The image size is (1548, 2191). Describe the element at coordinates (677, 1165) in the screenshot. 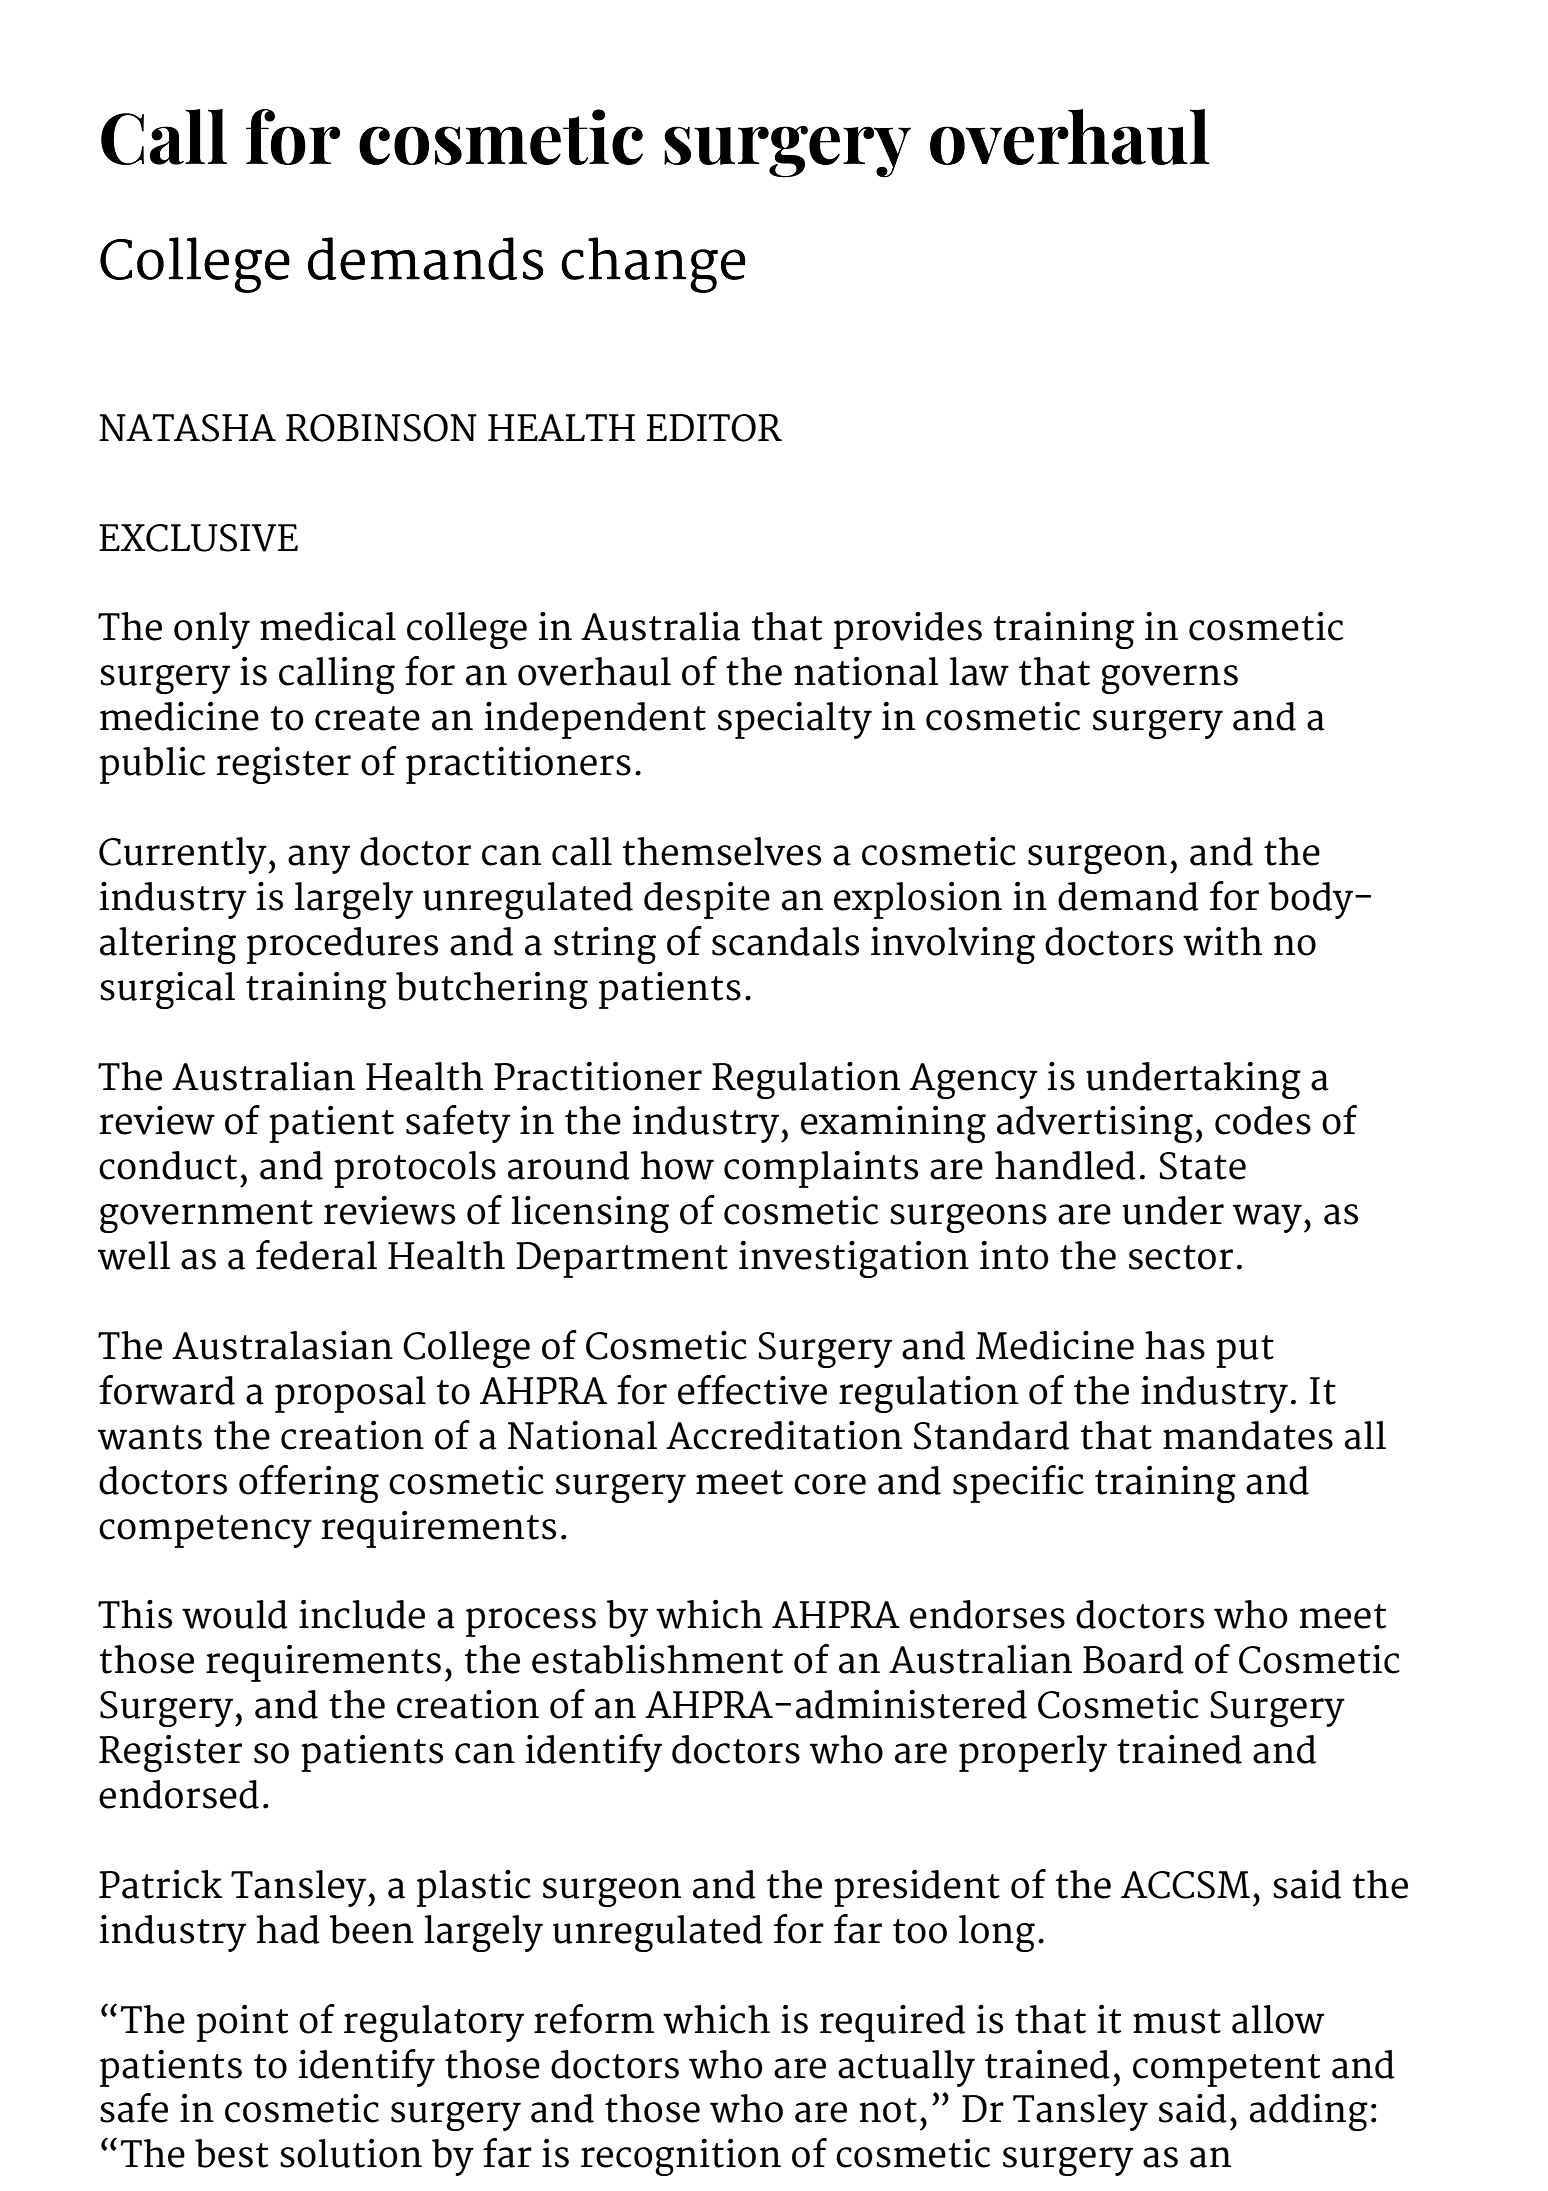

I see `how` at that location.
